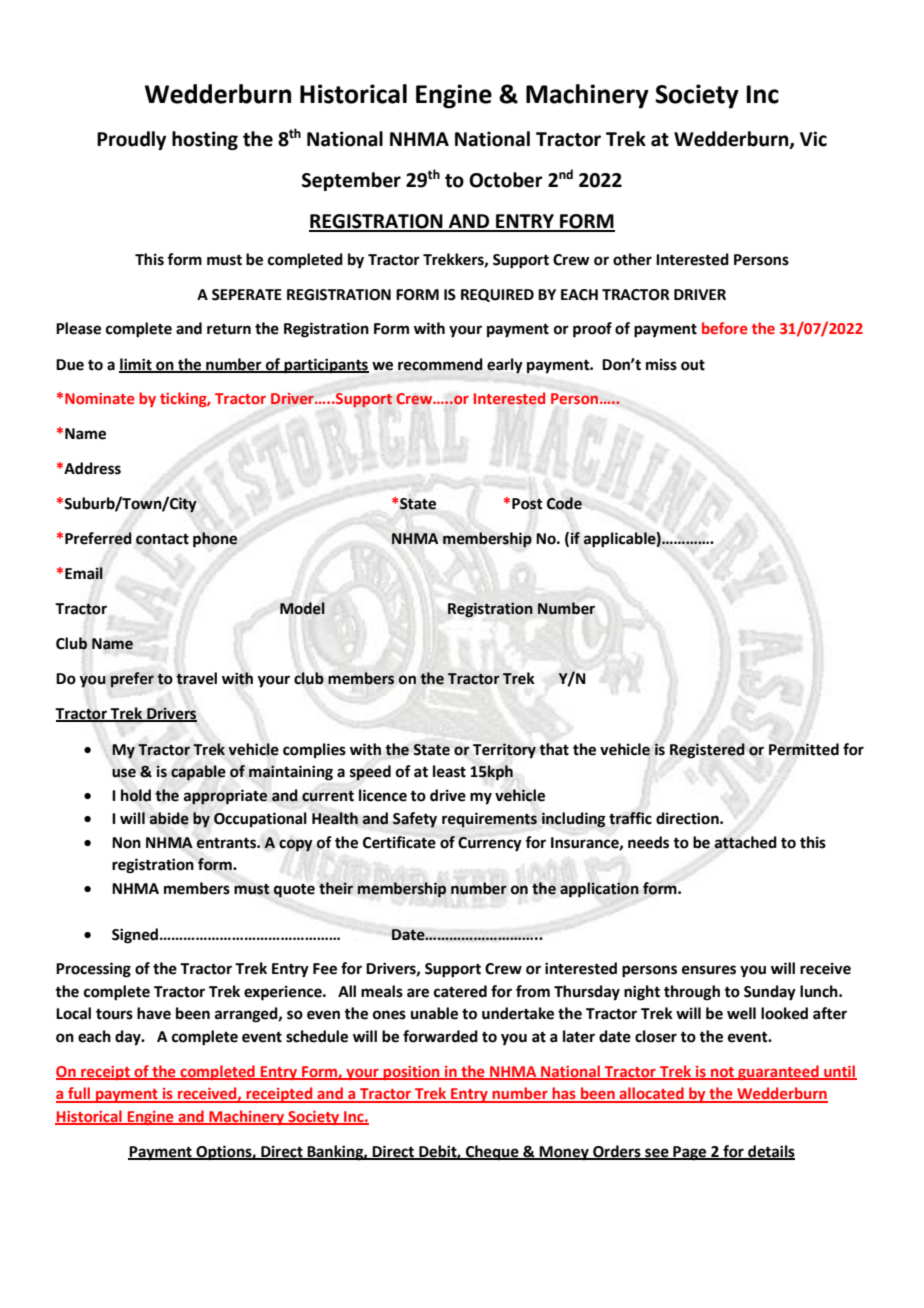 The width and height of the document is (924, 1308). I want to click on full, so click(79, 1094).
